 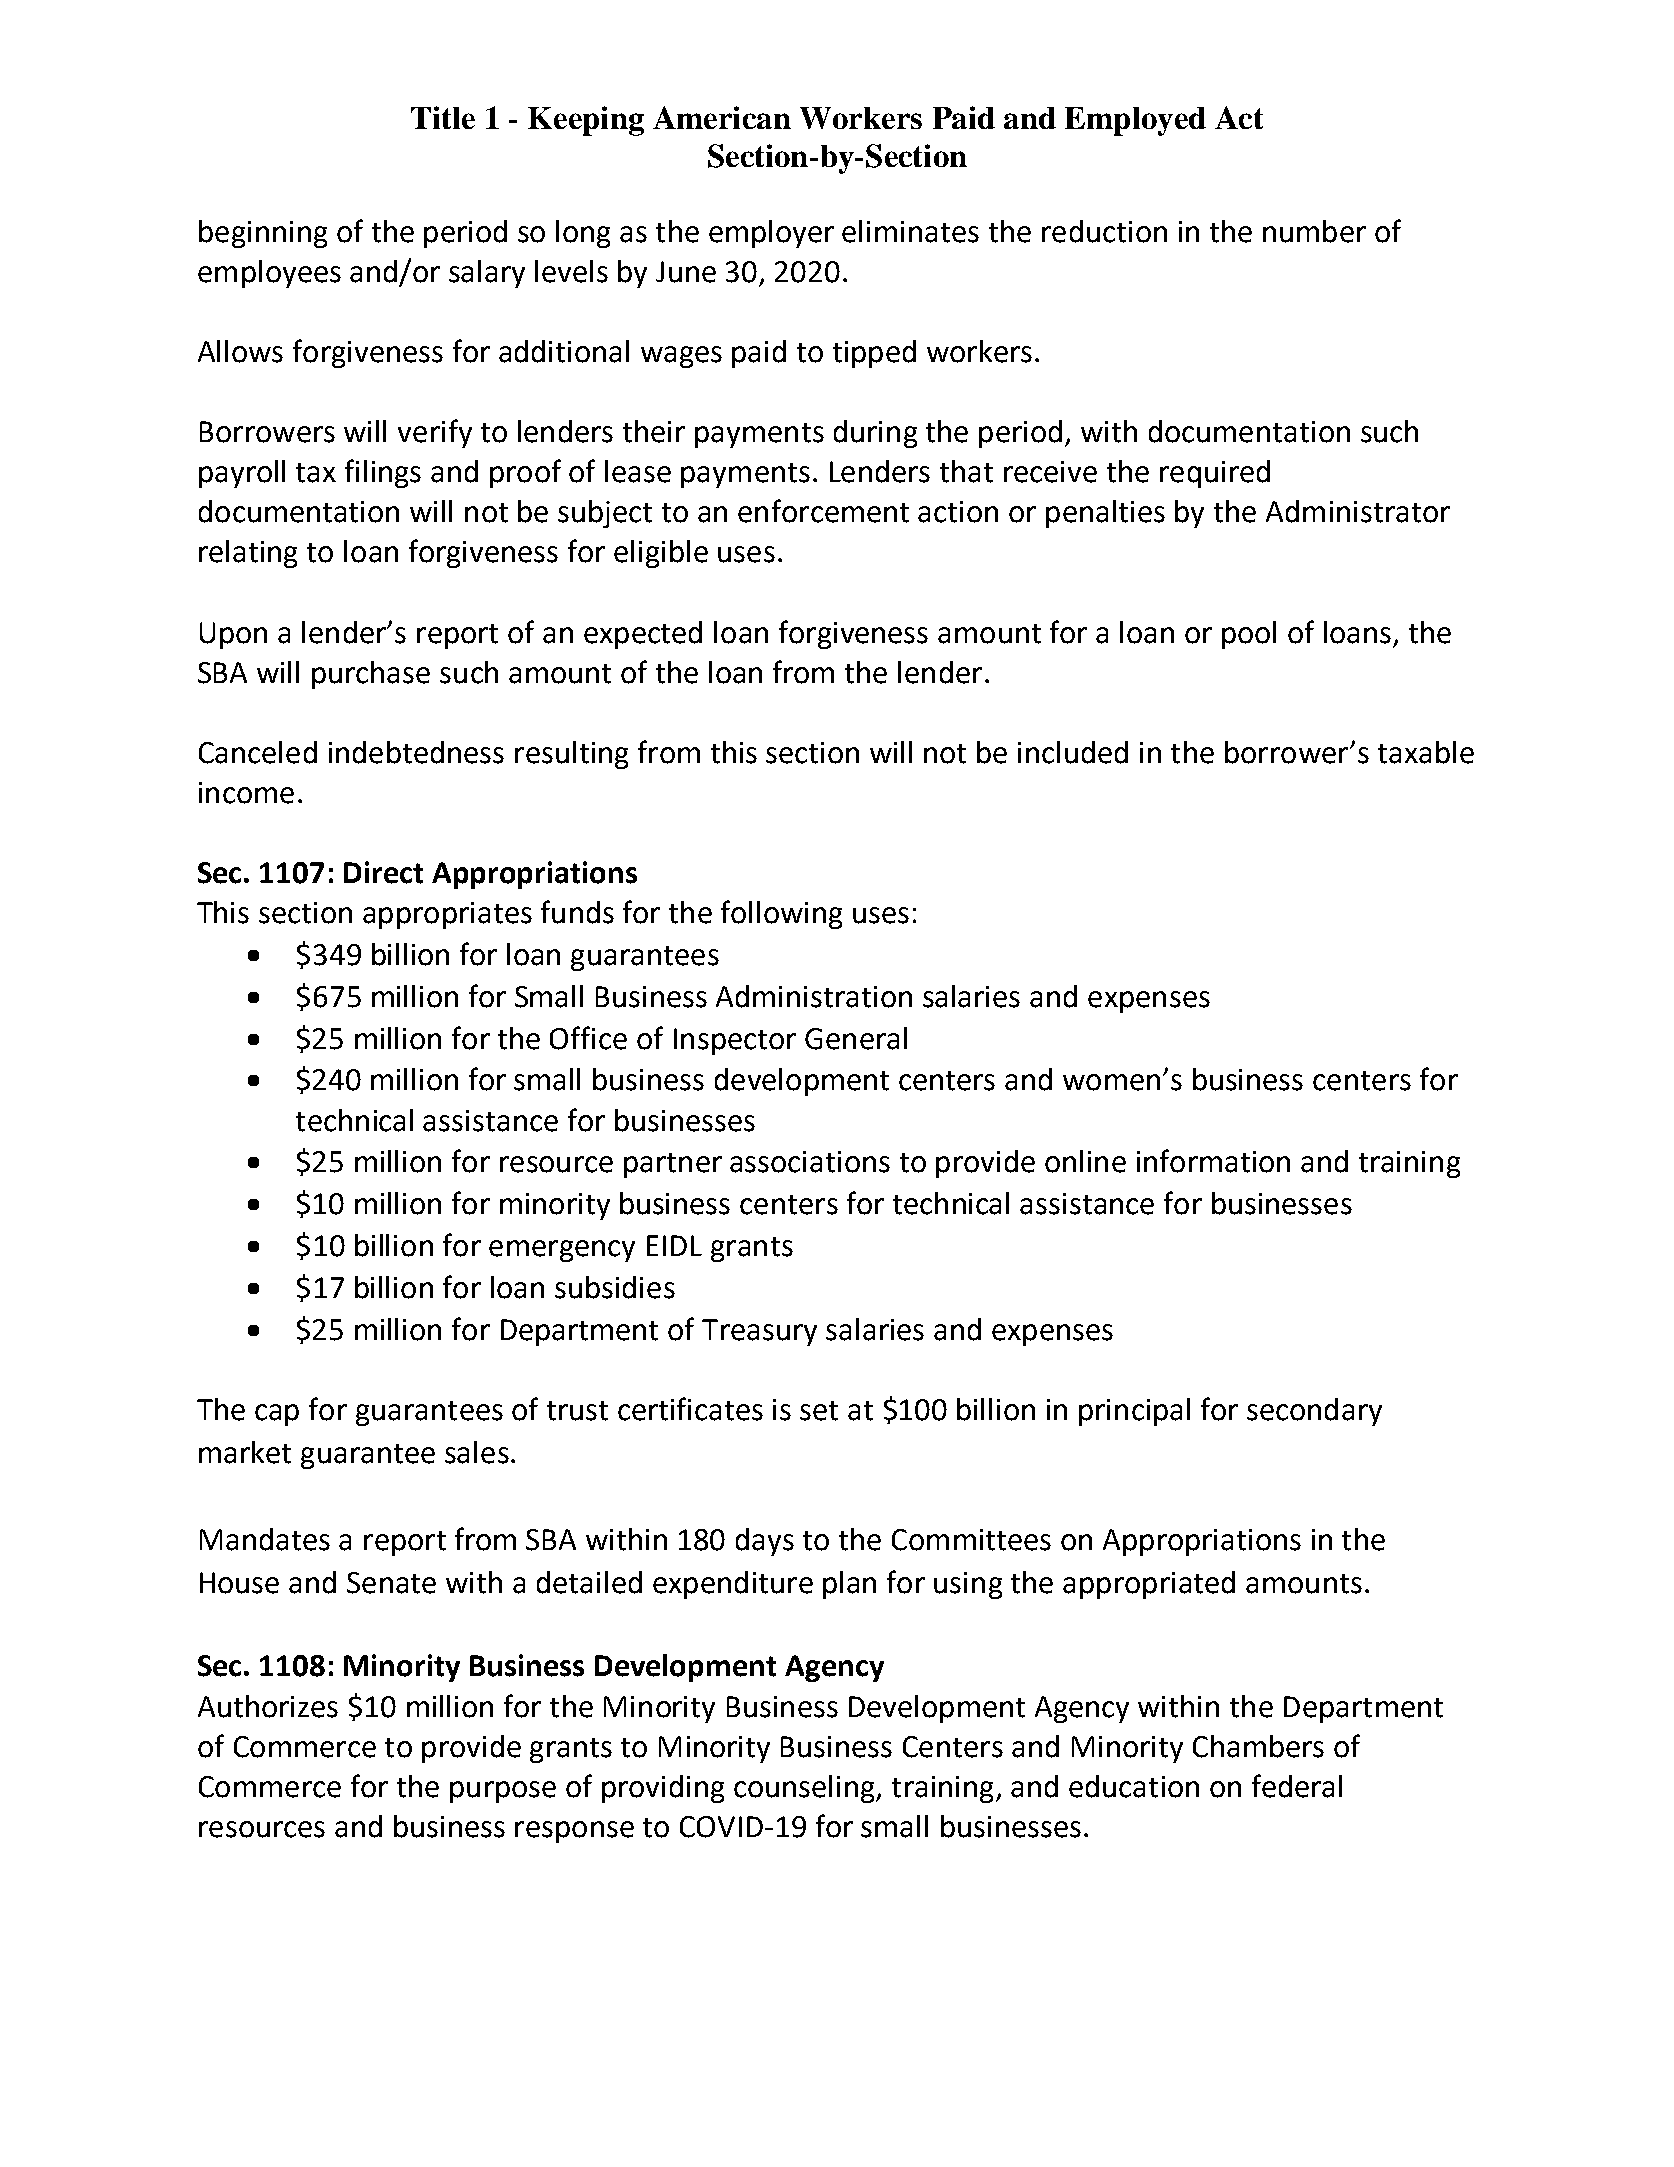 What do you see at coordinates (248, 554) in the screenshot?
I see `relating` at bounding box center [248, 554].
